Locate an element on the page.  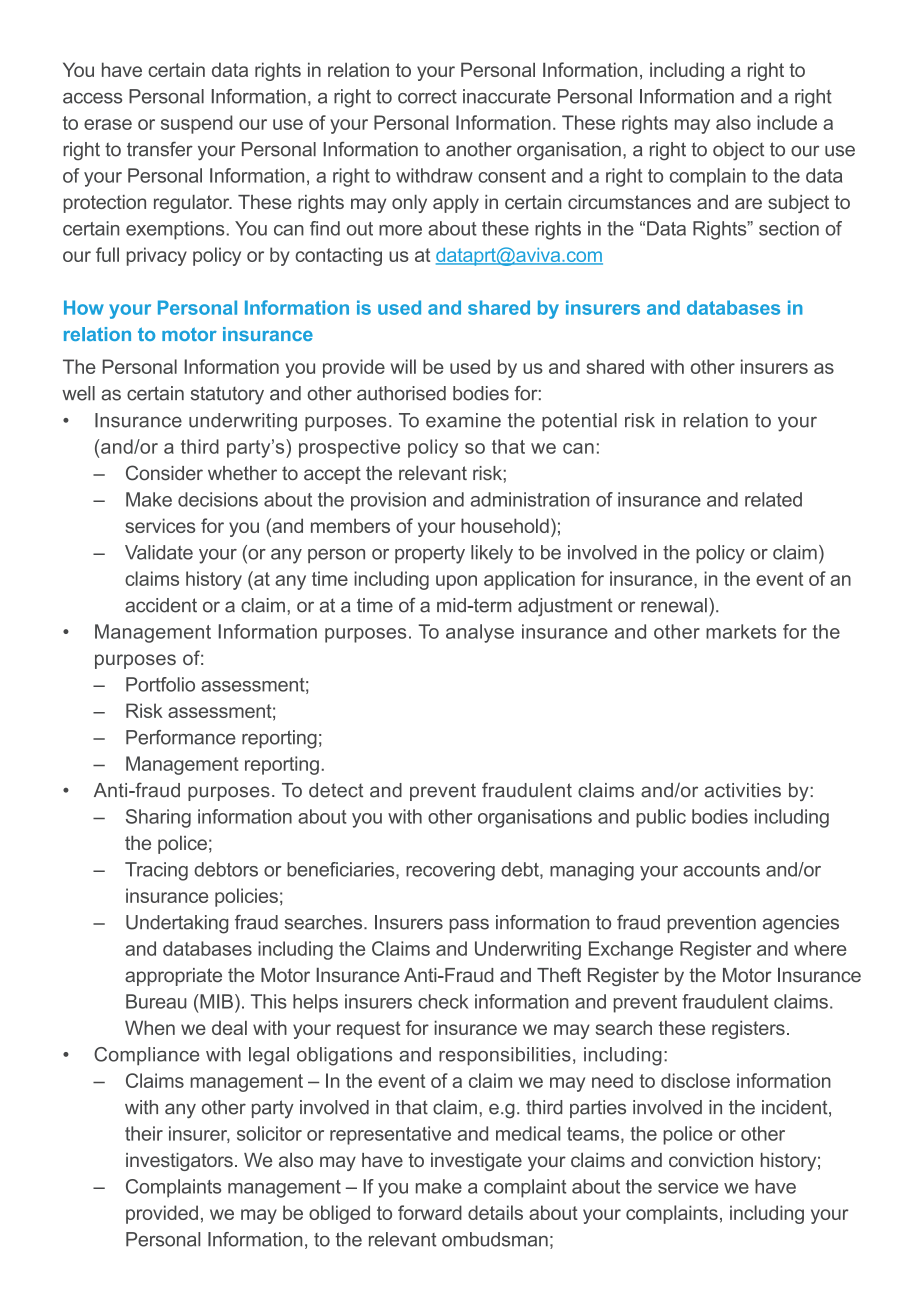
pass is located at coordinates (469, 925).
